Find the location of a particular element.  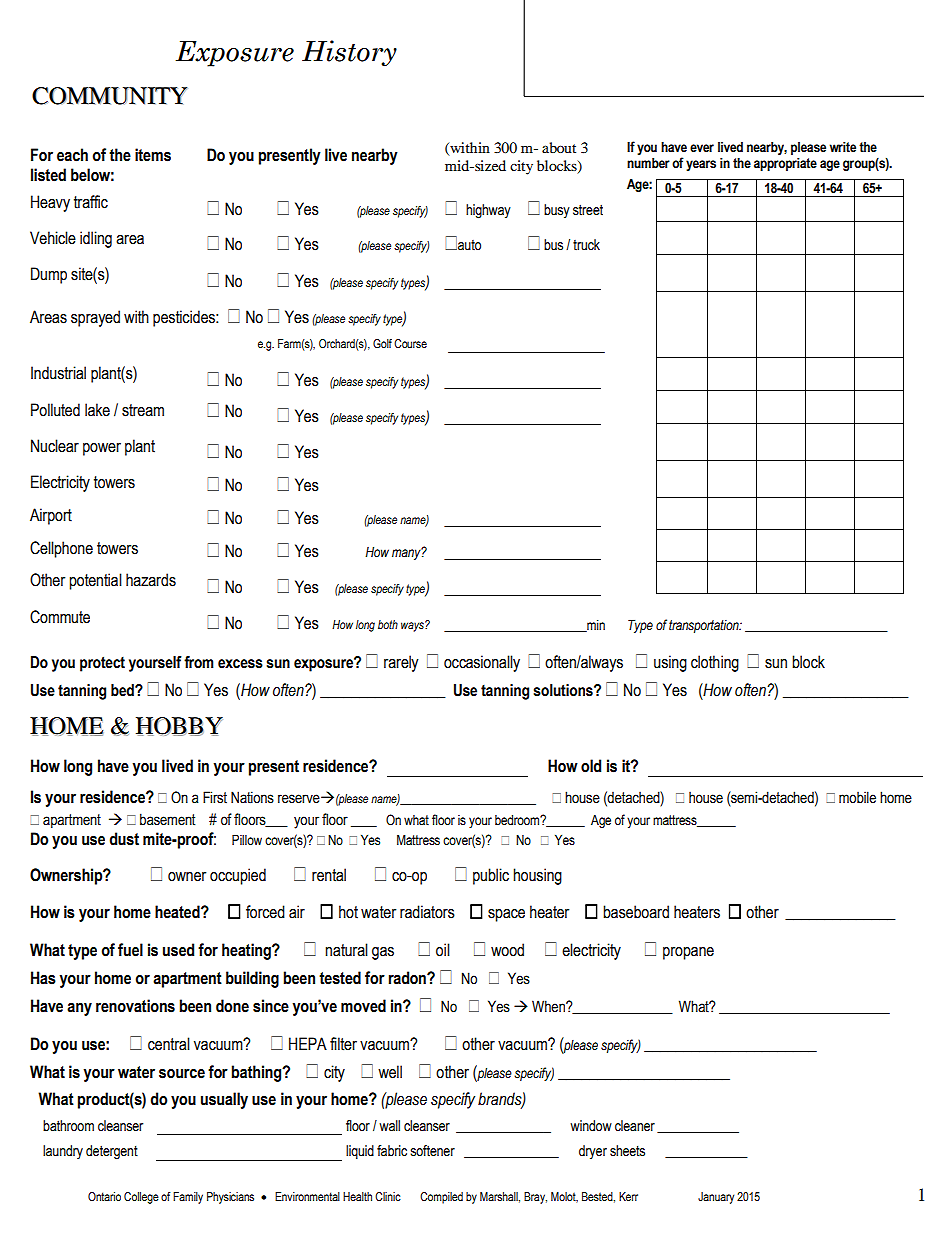

clothing is located at coordinates (715, 663).
